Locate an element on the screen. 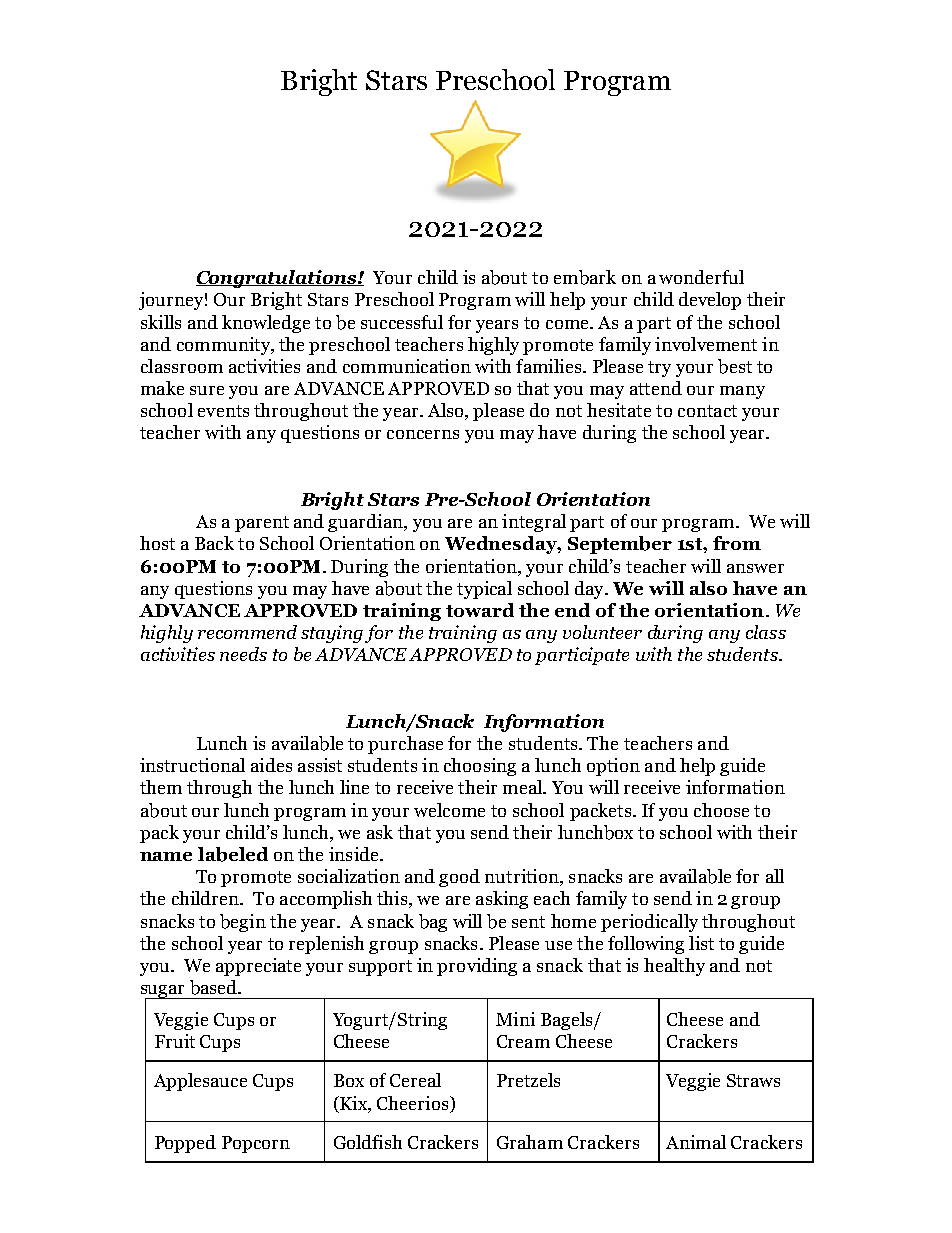 The width and height of the screenshot is (952, 1233). knowledge is located at coordinates (266, 324).
